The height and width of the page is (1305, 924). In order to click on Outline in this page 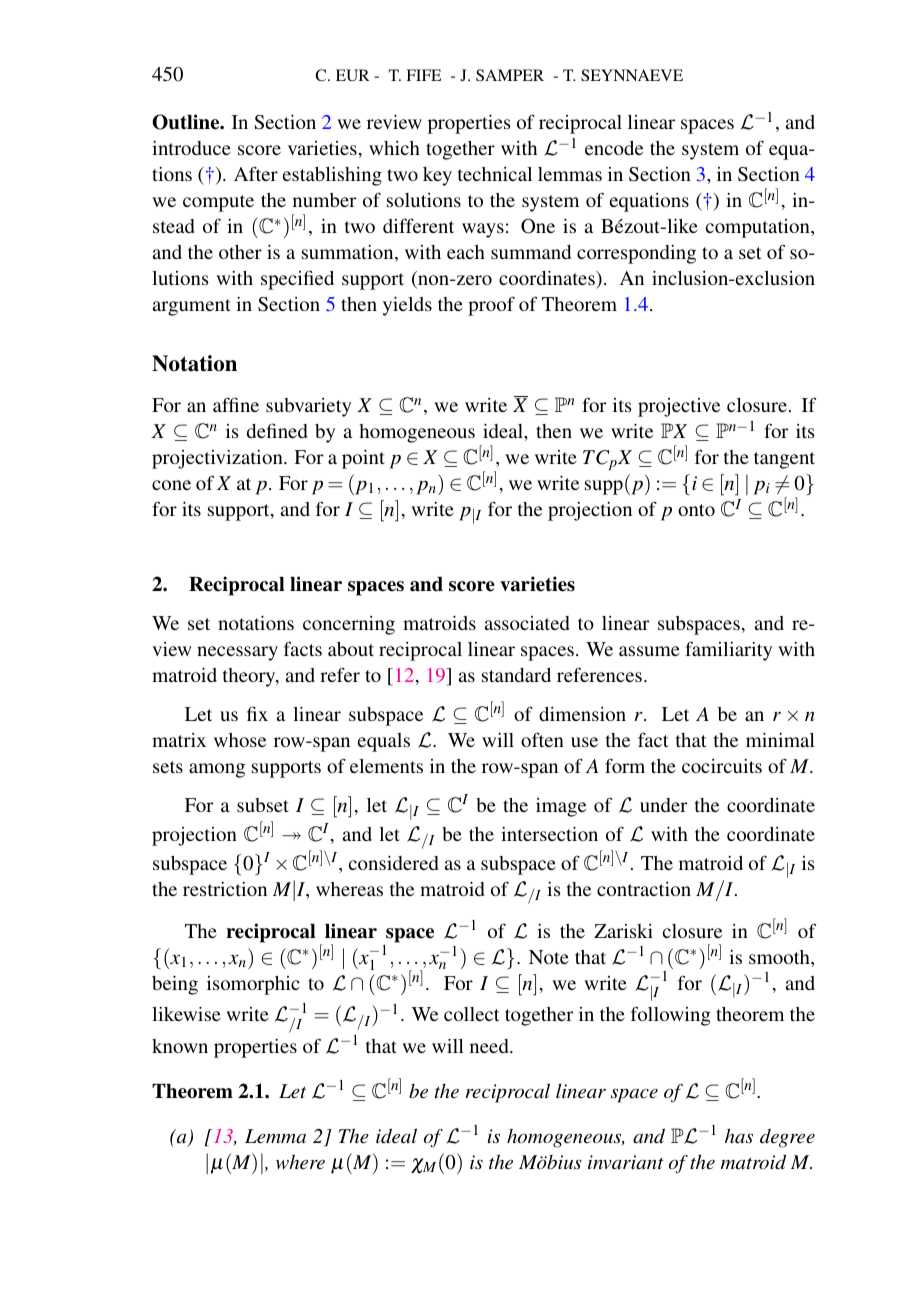, I will do `click(187, 122)`.
